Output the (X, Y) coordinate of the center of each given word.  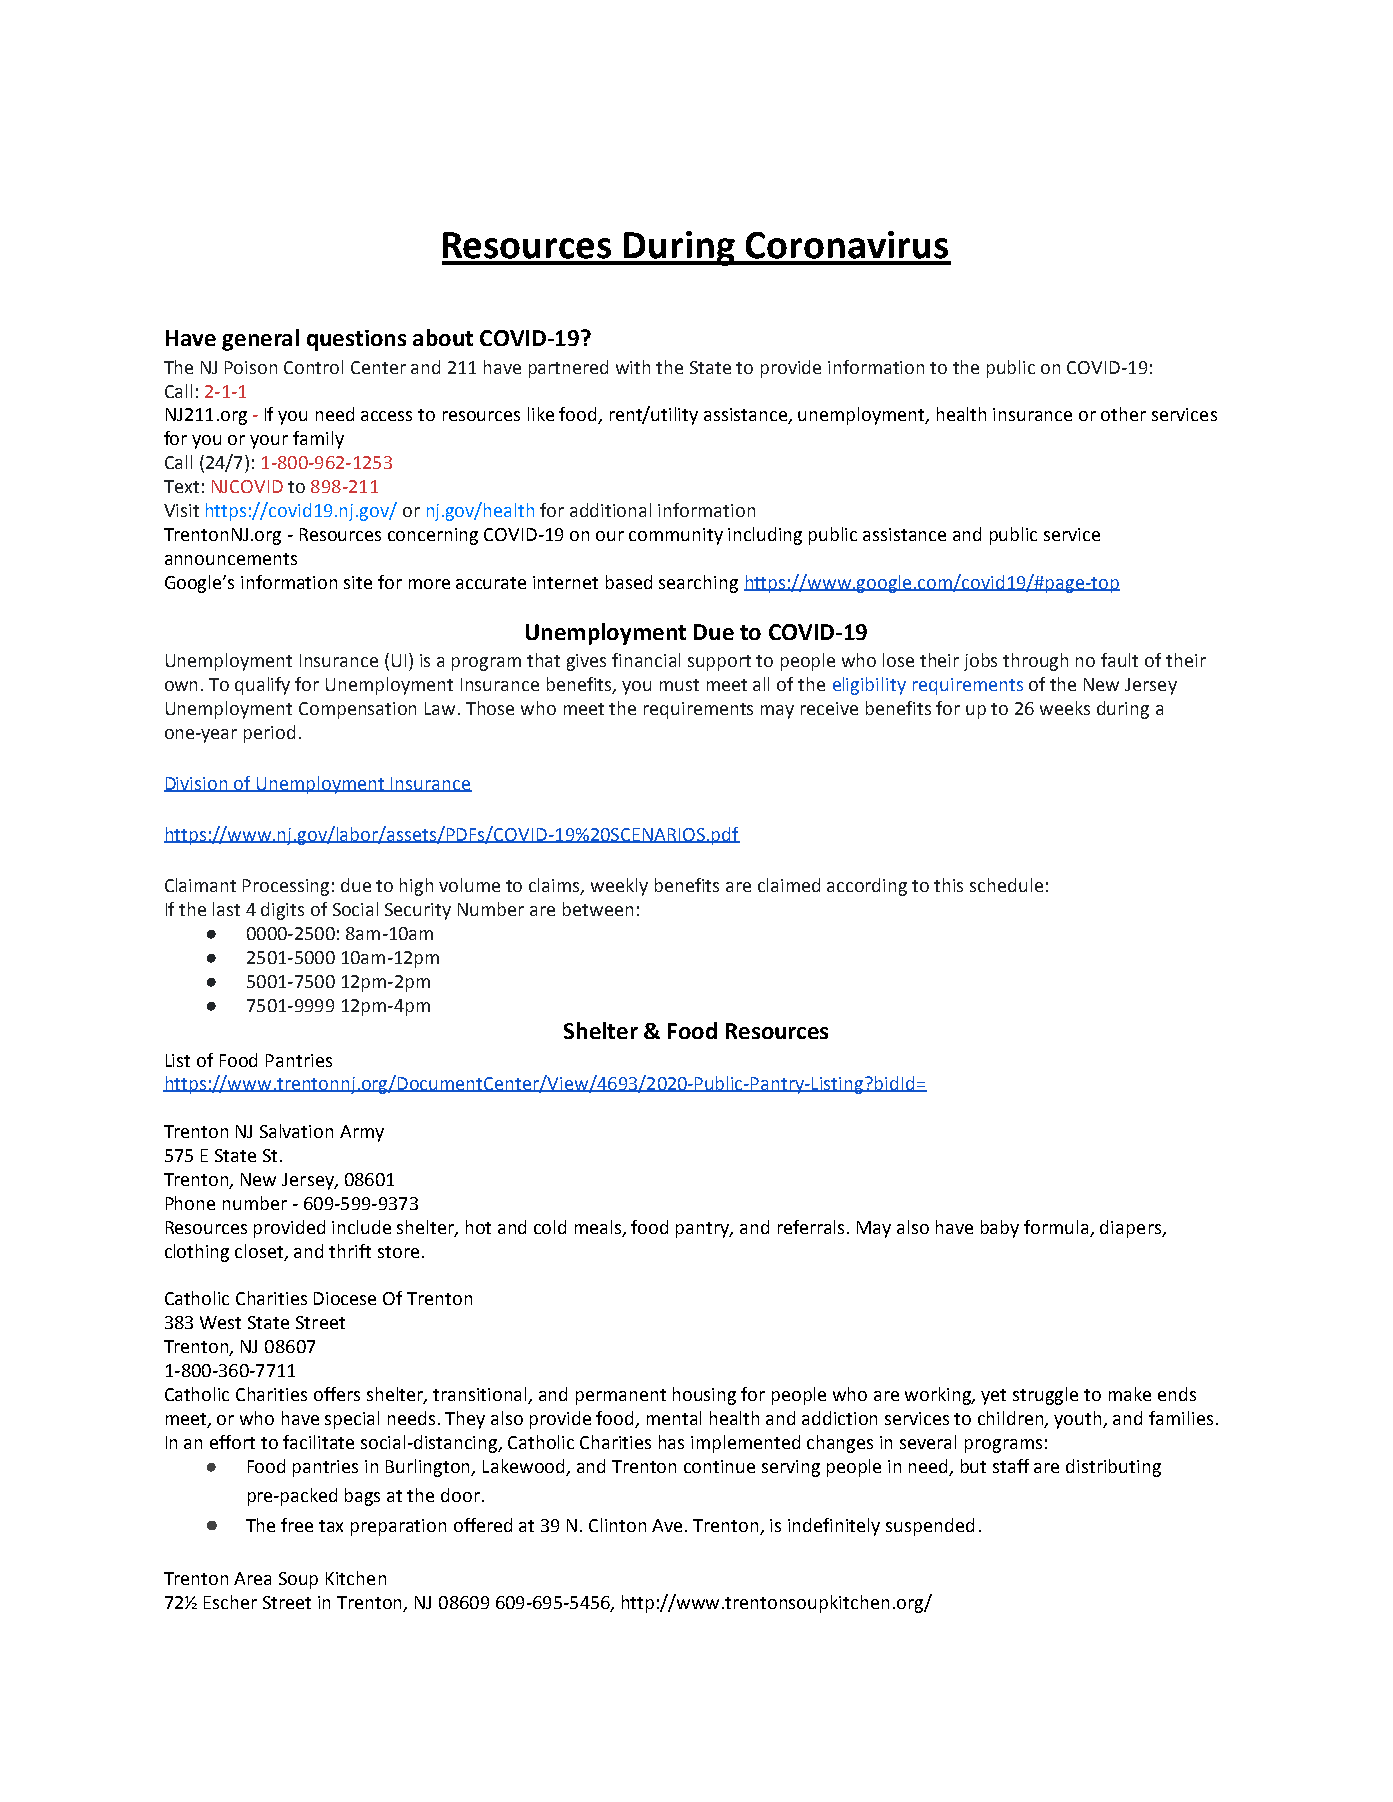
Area (252, 1578)
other (1123, 414)
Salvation (296, 1131)
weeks (1065, 708)
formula (1058, 1228)
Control (313, 367)
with (633, 367)
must (679, 685)
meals (599, 1228)
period (269, 734)
